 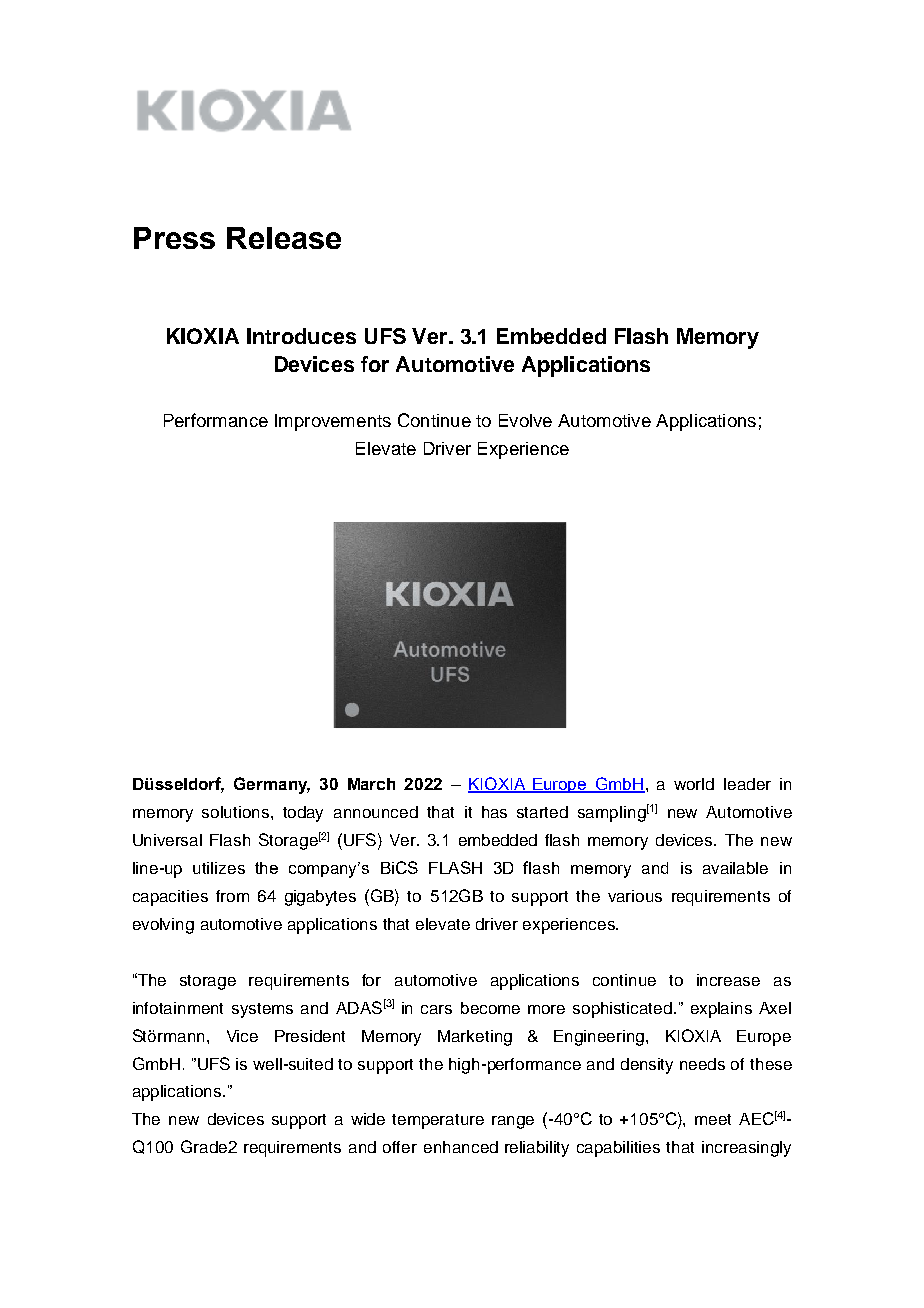 What do you see at coordinates (494, 812) in the screenshot?
I see `has` at bounding box center [494, 812].
